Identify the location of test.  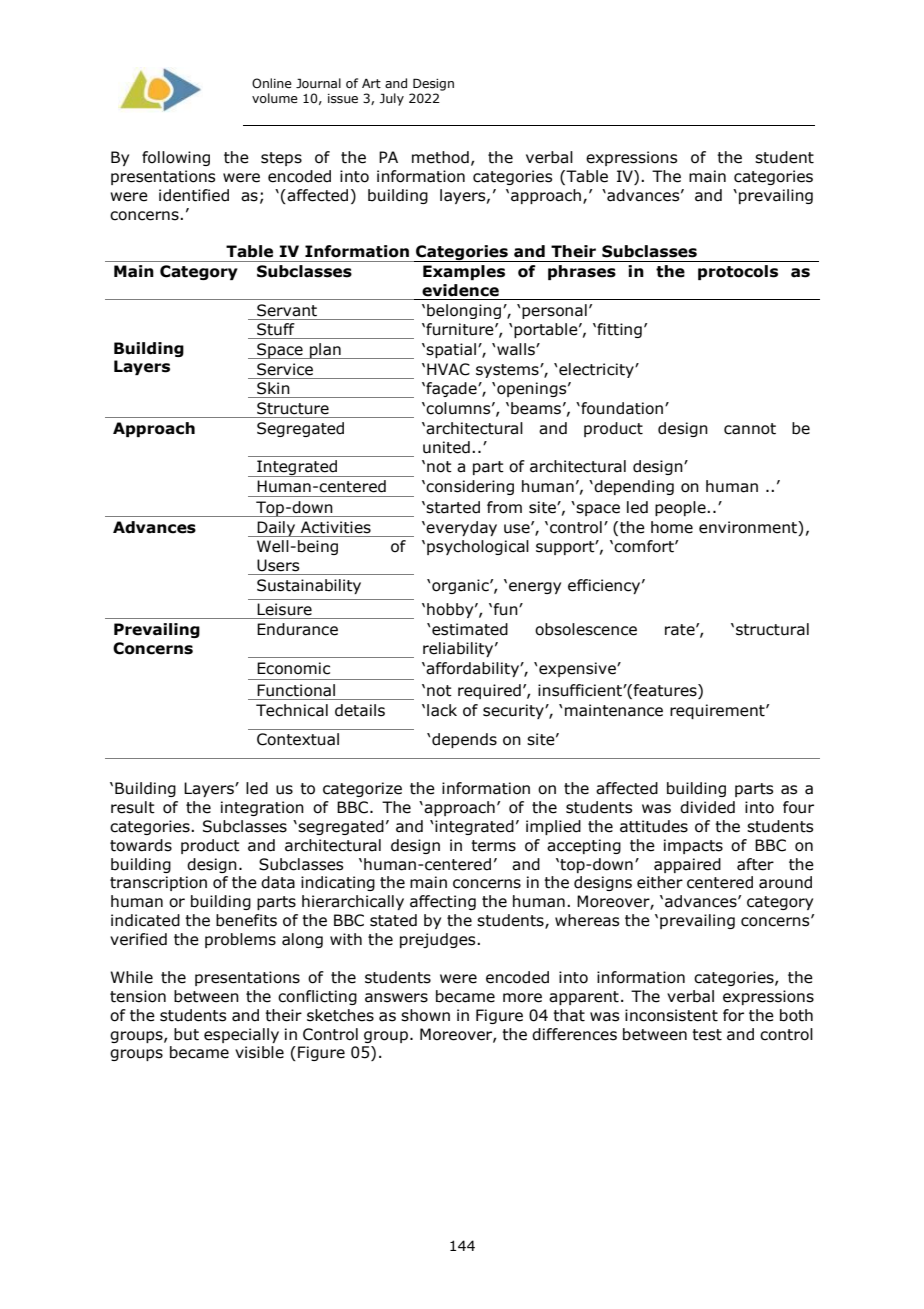
(707, 1035).
